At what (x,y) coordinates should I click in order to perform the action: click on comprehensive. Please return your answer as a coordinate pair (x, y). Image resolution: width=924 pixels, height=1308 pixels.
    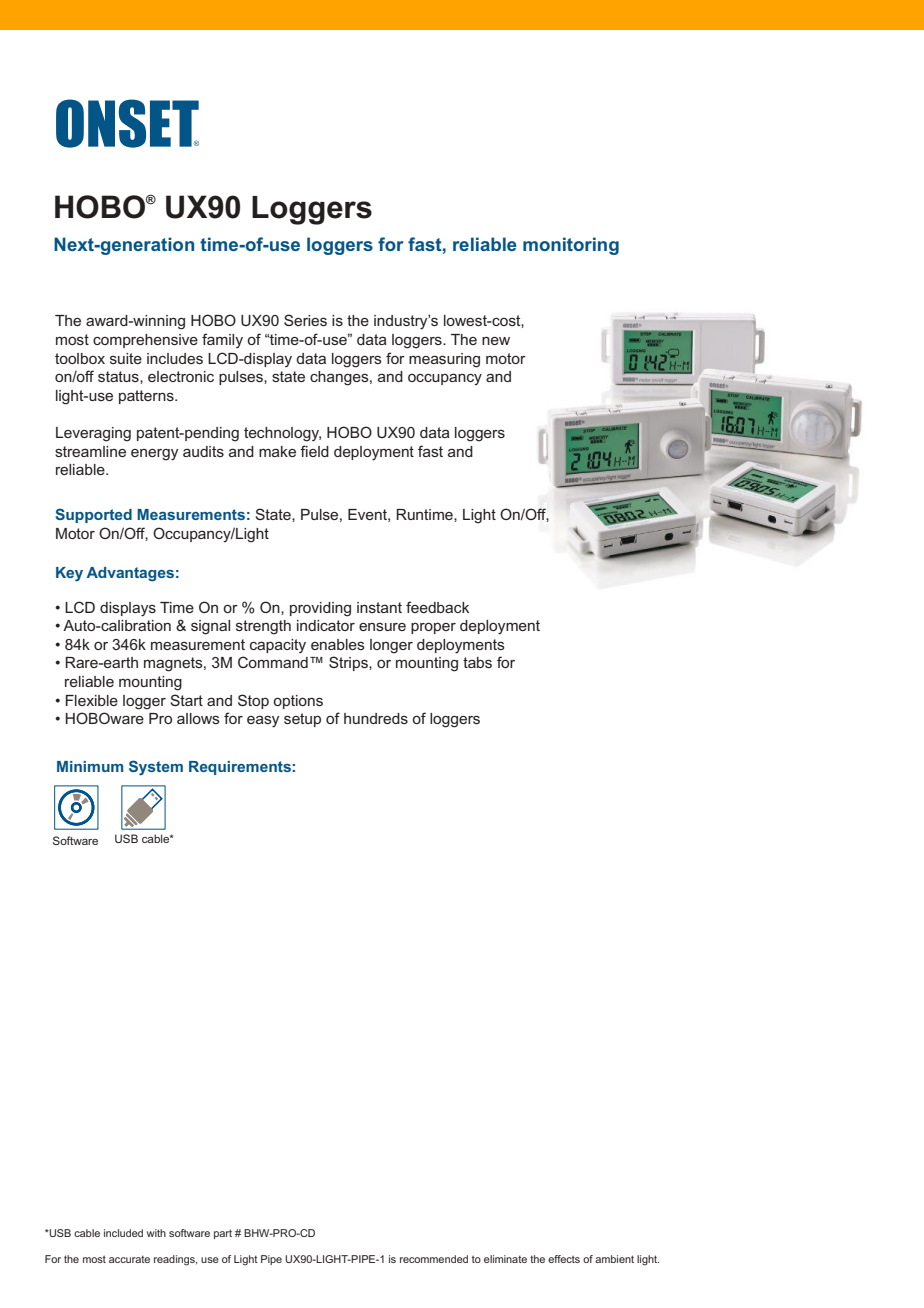
    Looking at the image, I should click on (145, 341).
